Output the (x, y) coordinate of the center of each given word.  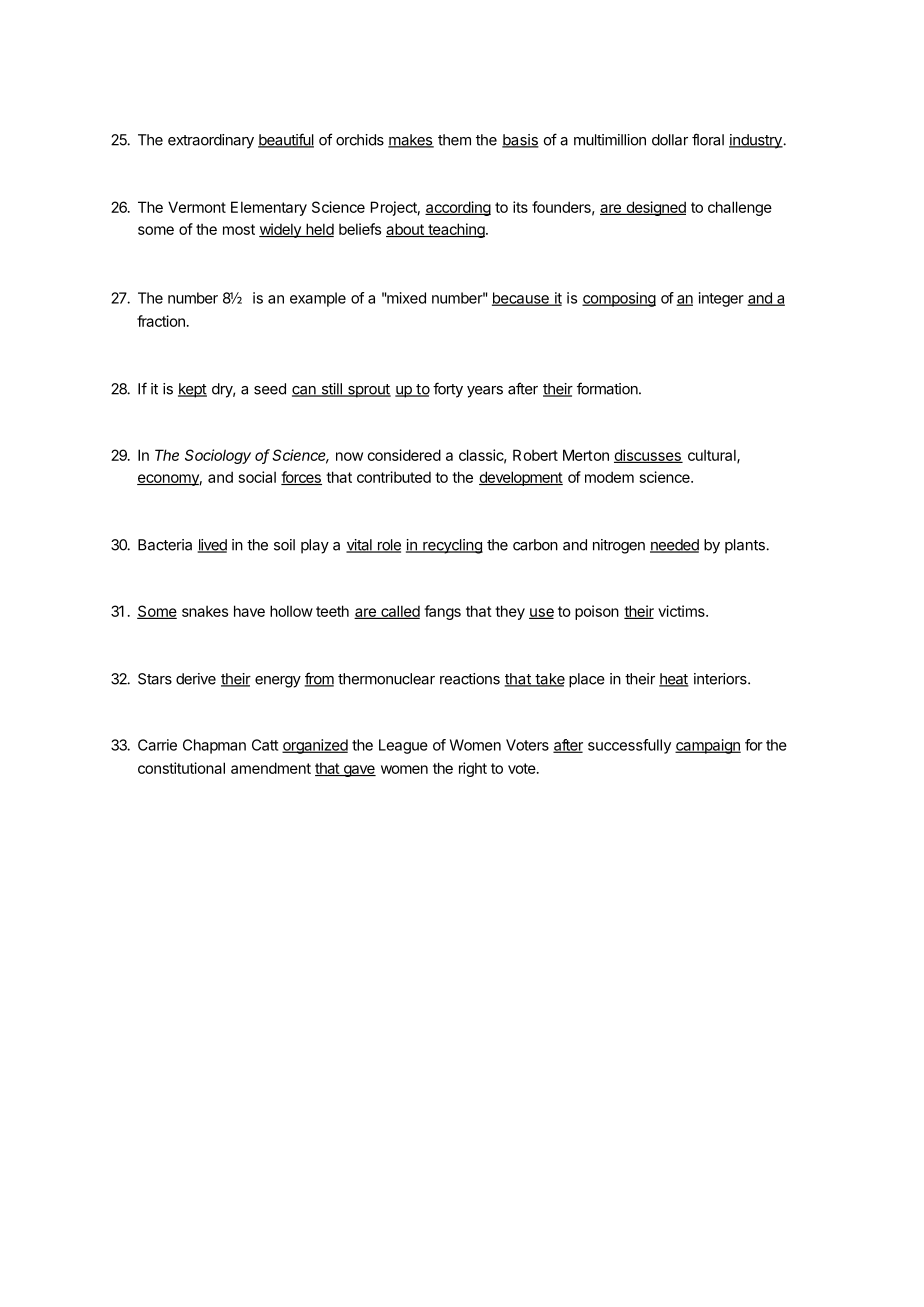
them (454, 140)
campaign (708, 746)
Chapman (214, 746)
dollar (670, 140)
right (473, 769)
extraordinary (211, 141)
